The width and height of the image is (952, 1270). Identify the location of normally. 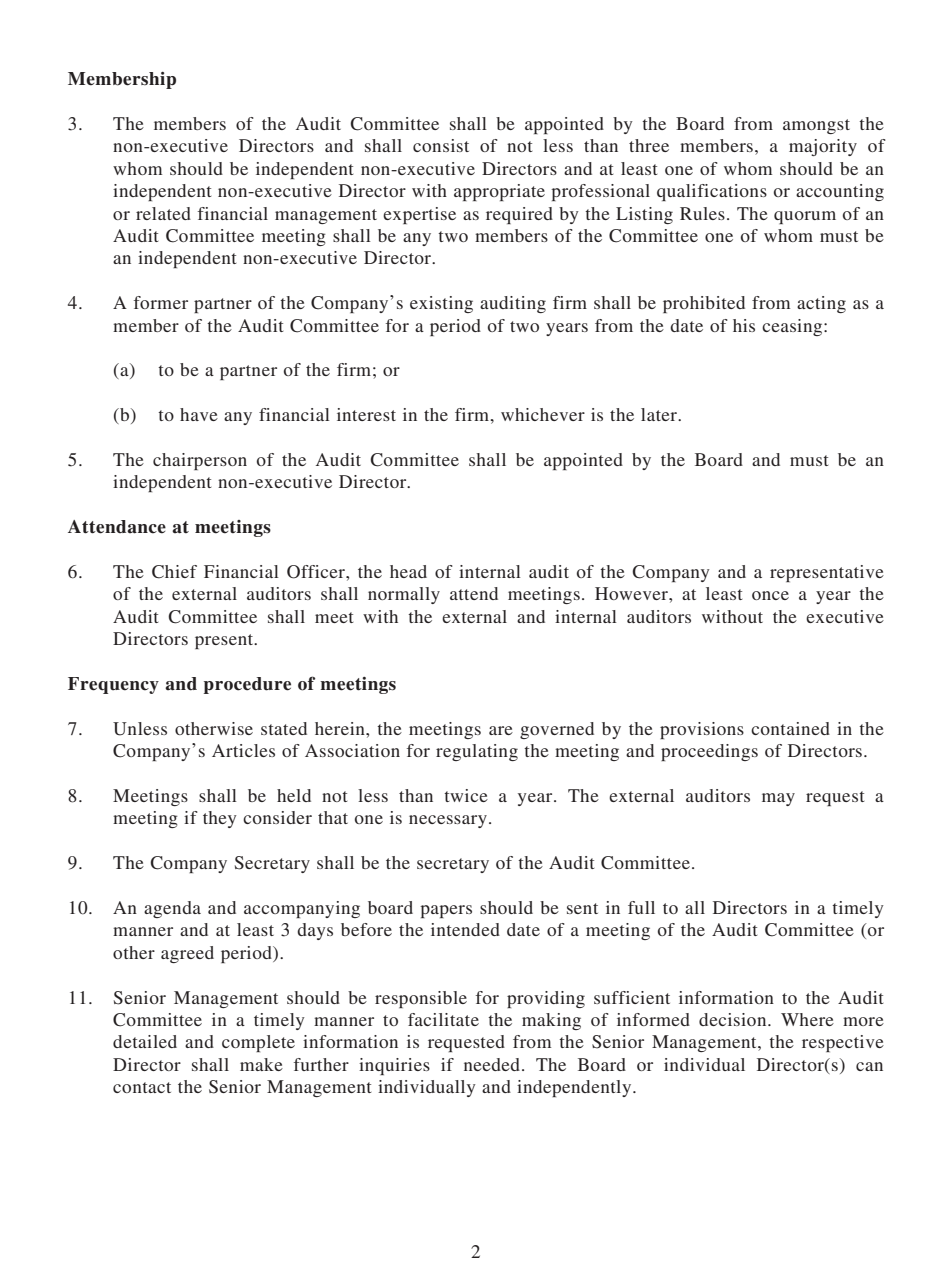
(404, 595).
